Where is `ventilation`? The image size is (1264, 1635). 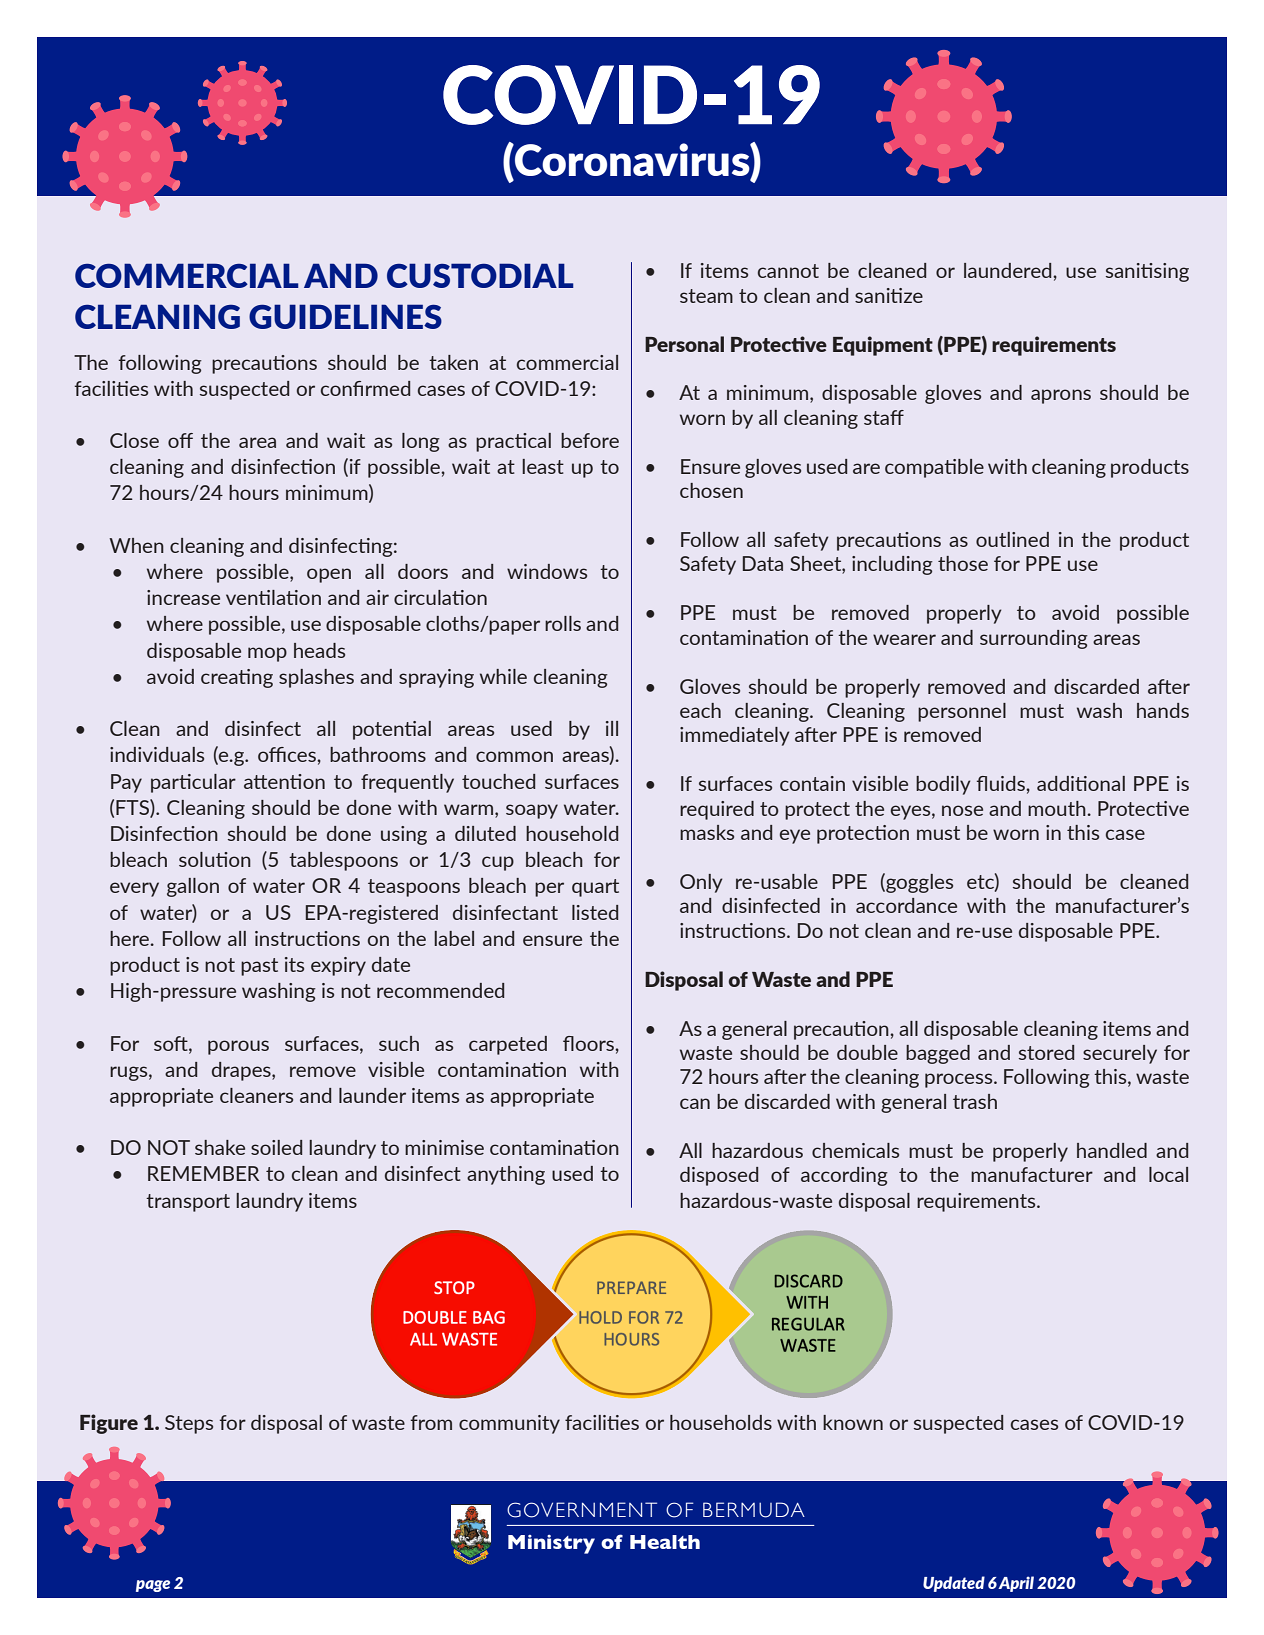 ventilation is located at coordinates (273, 597).
